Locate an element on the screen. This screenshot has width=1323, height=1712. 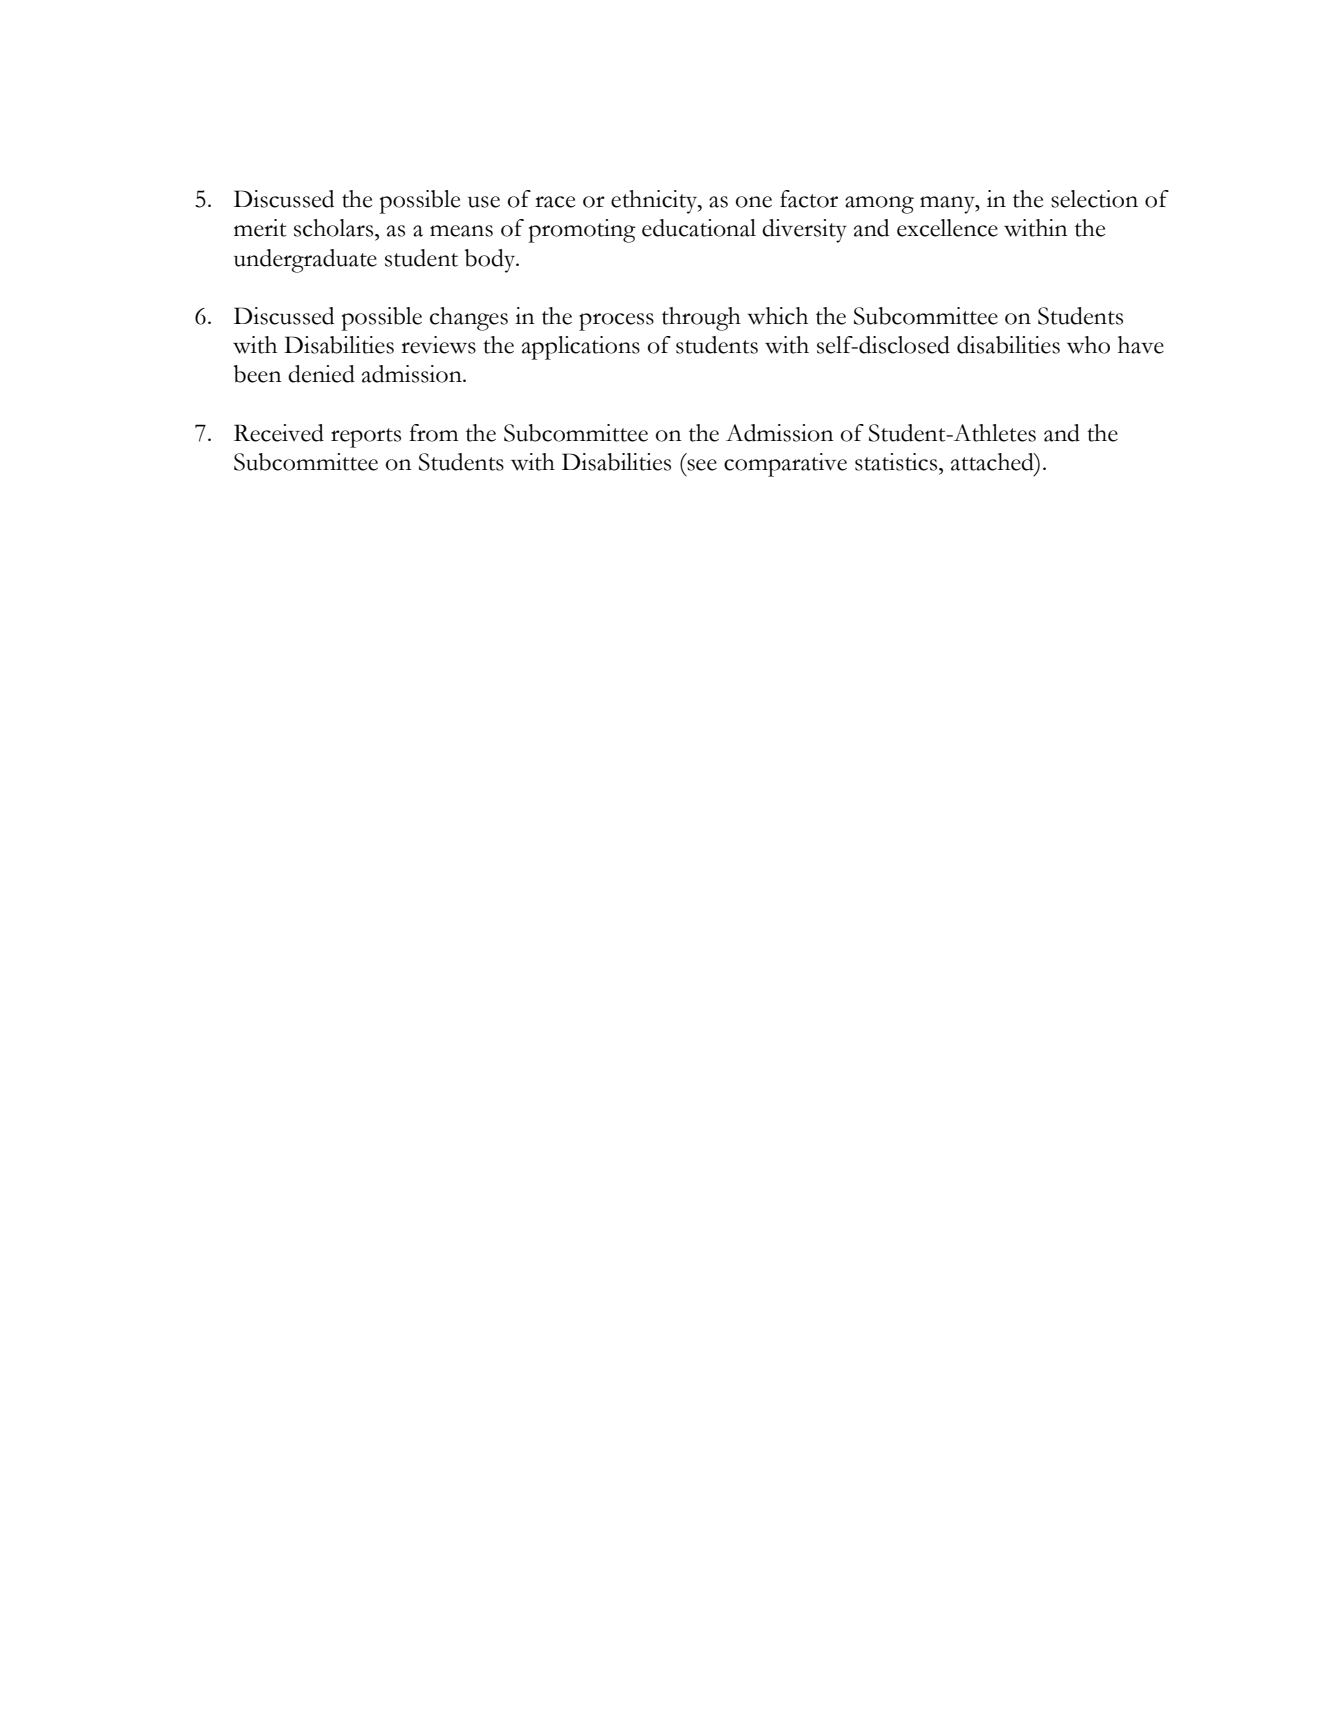
attached is located at coordinates (993, 462).
